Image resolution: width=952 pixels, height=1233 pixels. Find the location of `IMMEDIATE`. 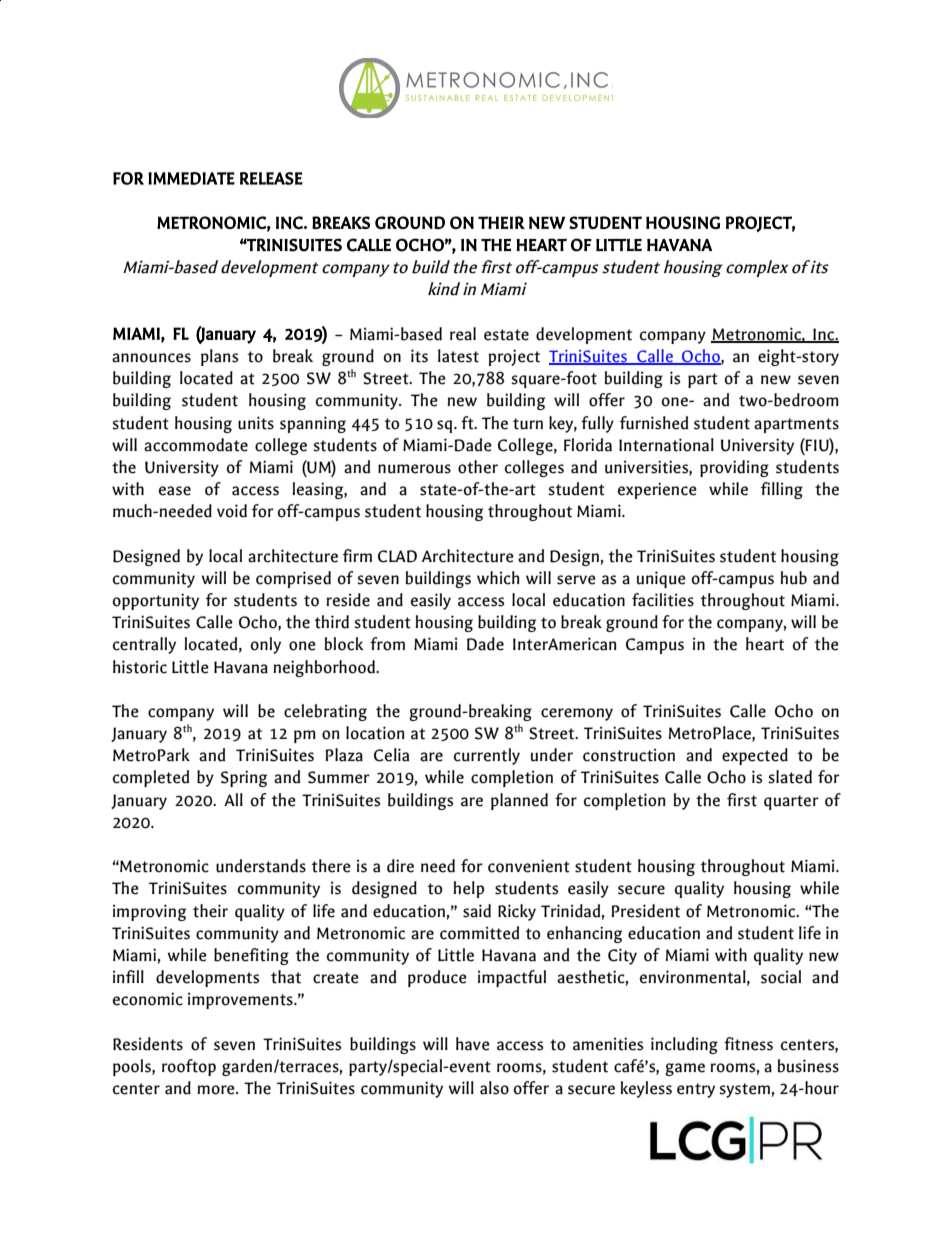

IMMEDIATE is located at coordinates (191, 178).
